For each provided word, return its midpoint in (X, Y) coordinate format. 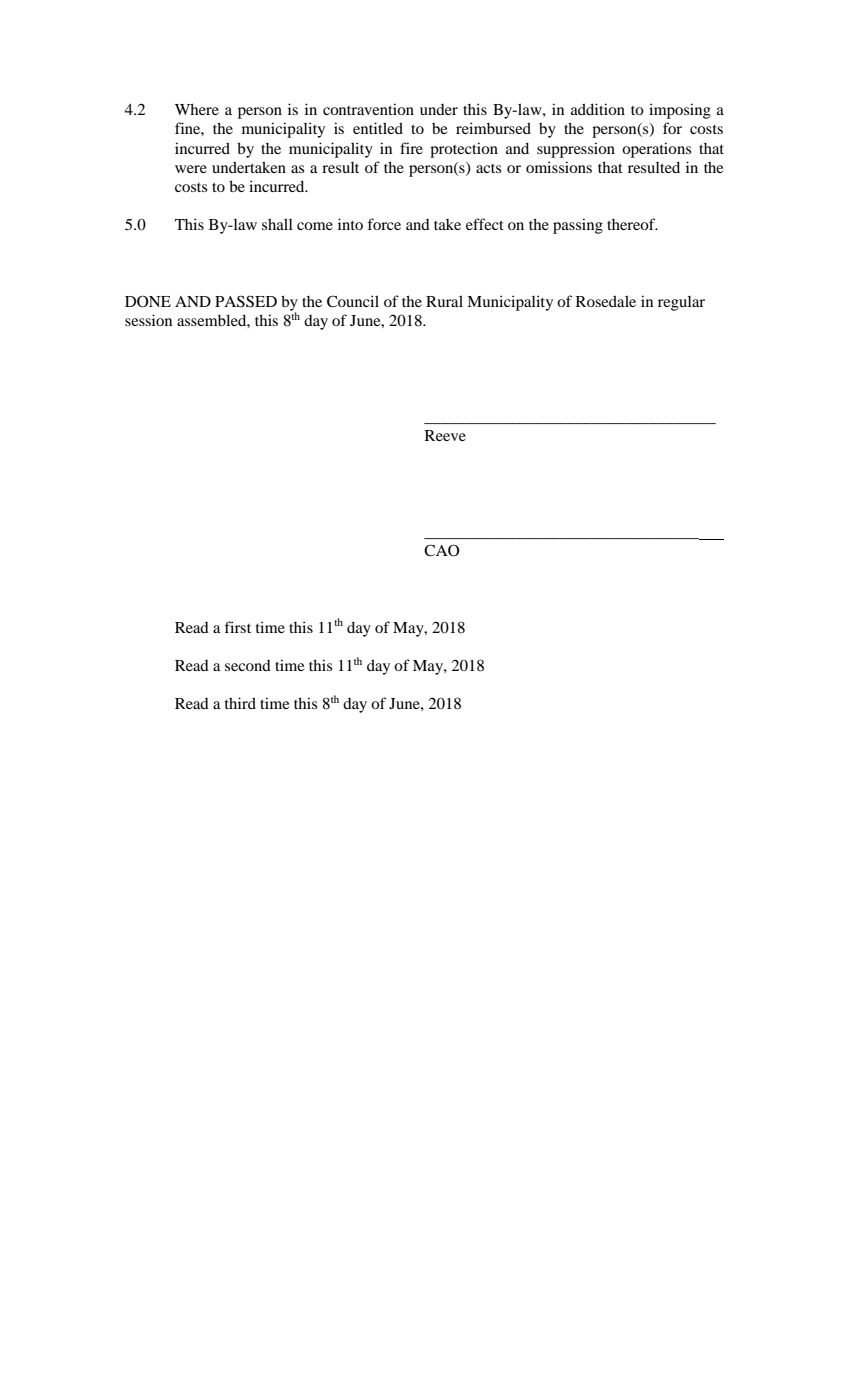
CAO (442, 550)
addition (598, 109)
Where (197, 109)
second (248, 665)
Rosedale (606, 301)
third (240, 703)
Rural (444, 301)
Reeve (445, 435)
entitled (378, 128)
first (237, 627)
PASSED (246, 301)
